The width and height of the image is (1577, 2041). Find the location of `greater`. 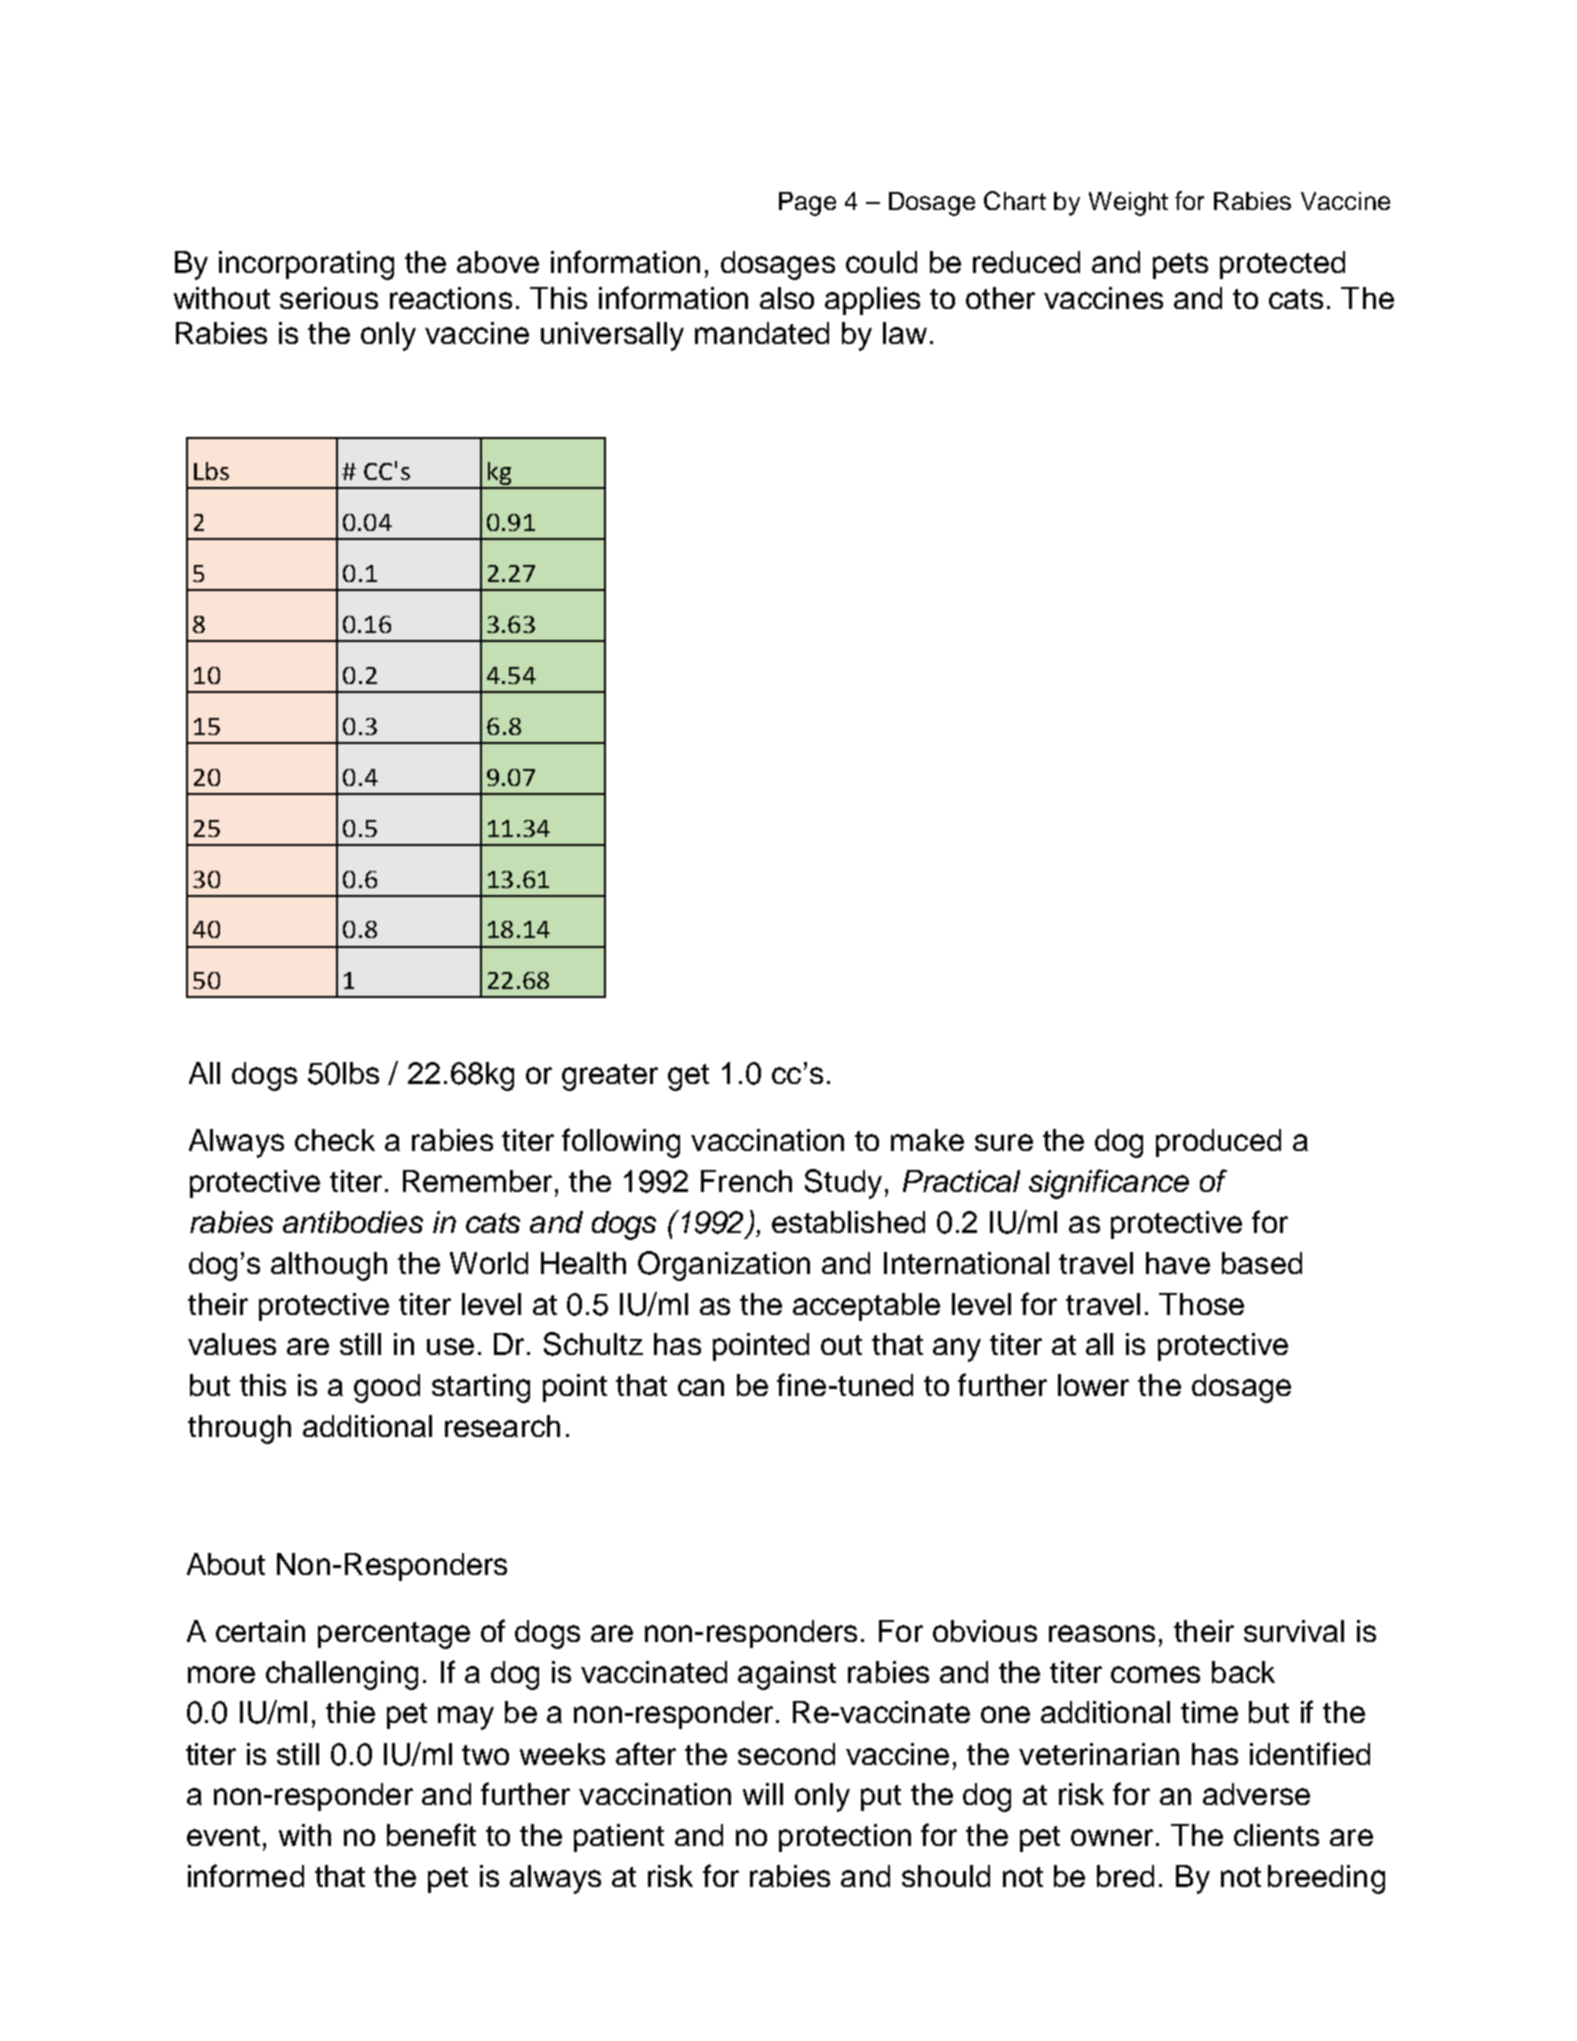

greater is located at coordinates (610, 1077).
